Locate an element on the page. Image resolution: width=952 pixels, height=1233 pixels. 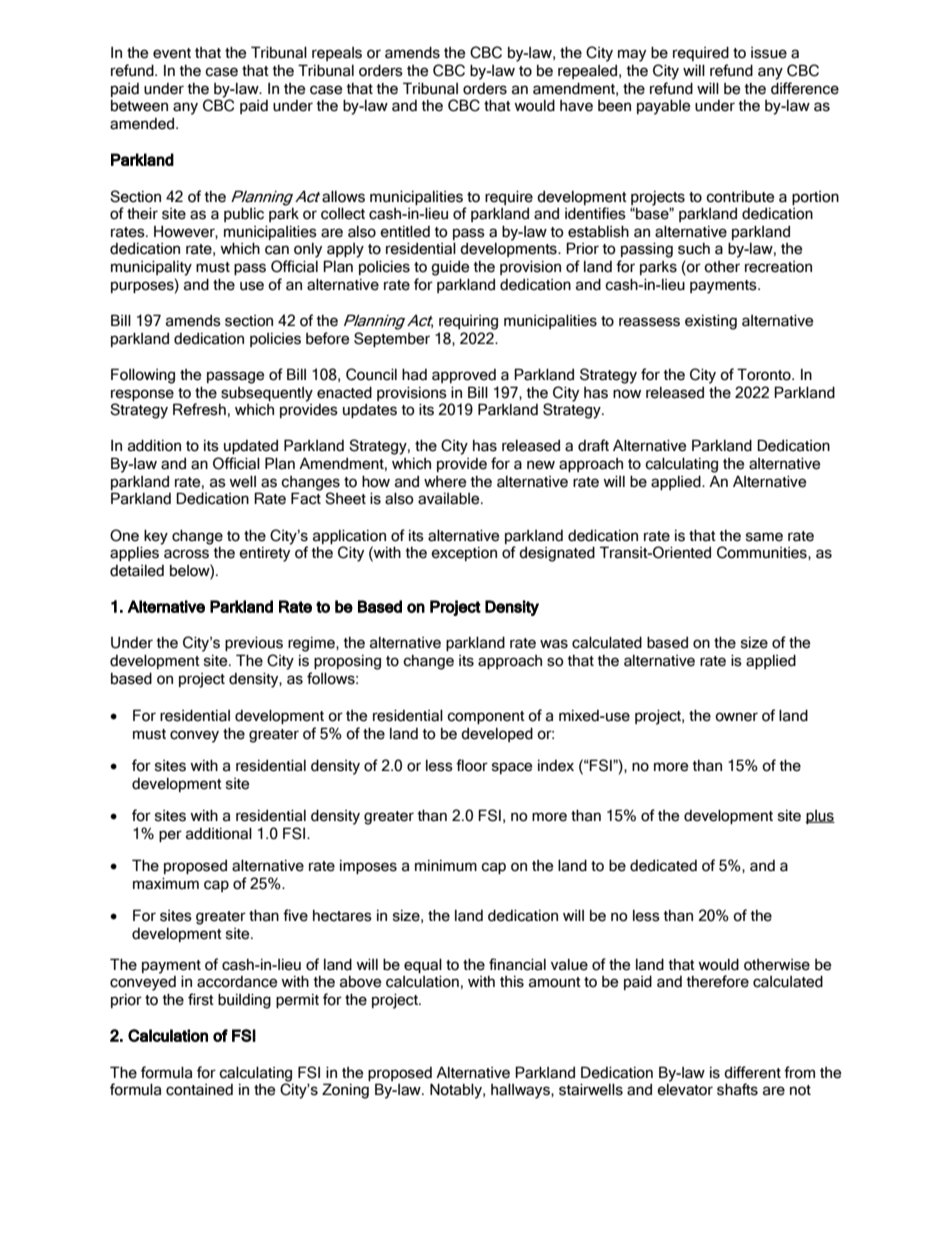
contained is located at coordinates (199, 1090).
